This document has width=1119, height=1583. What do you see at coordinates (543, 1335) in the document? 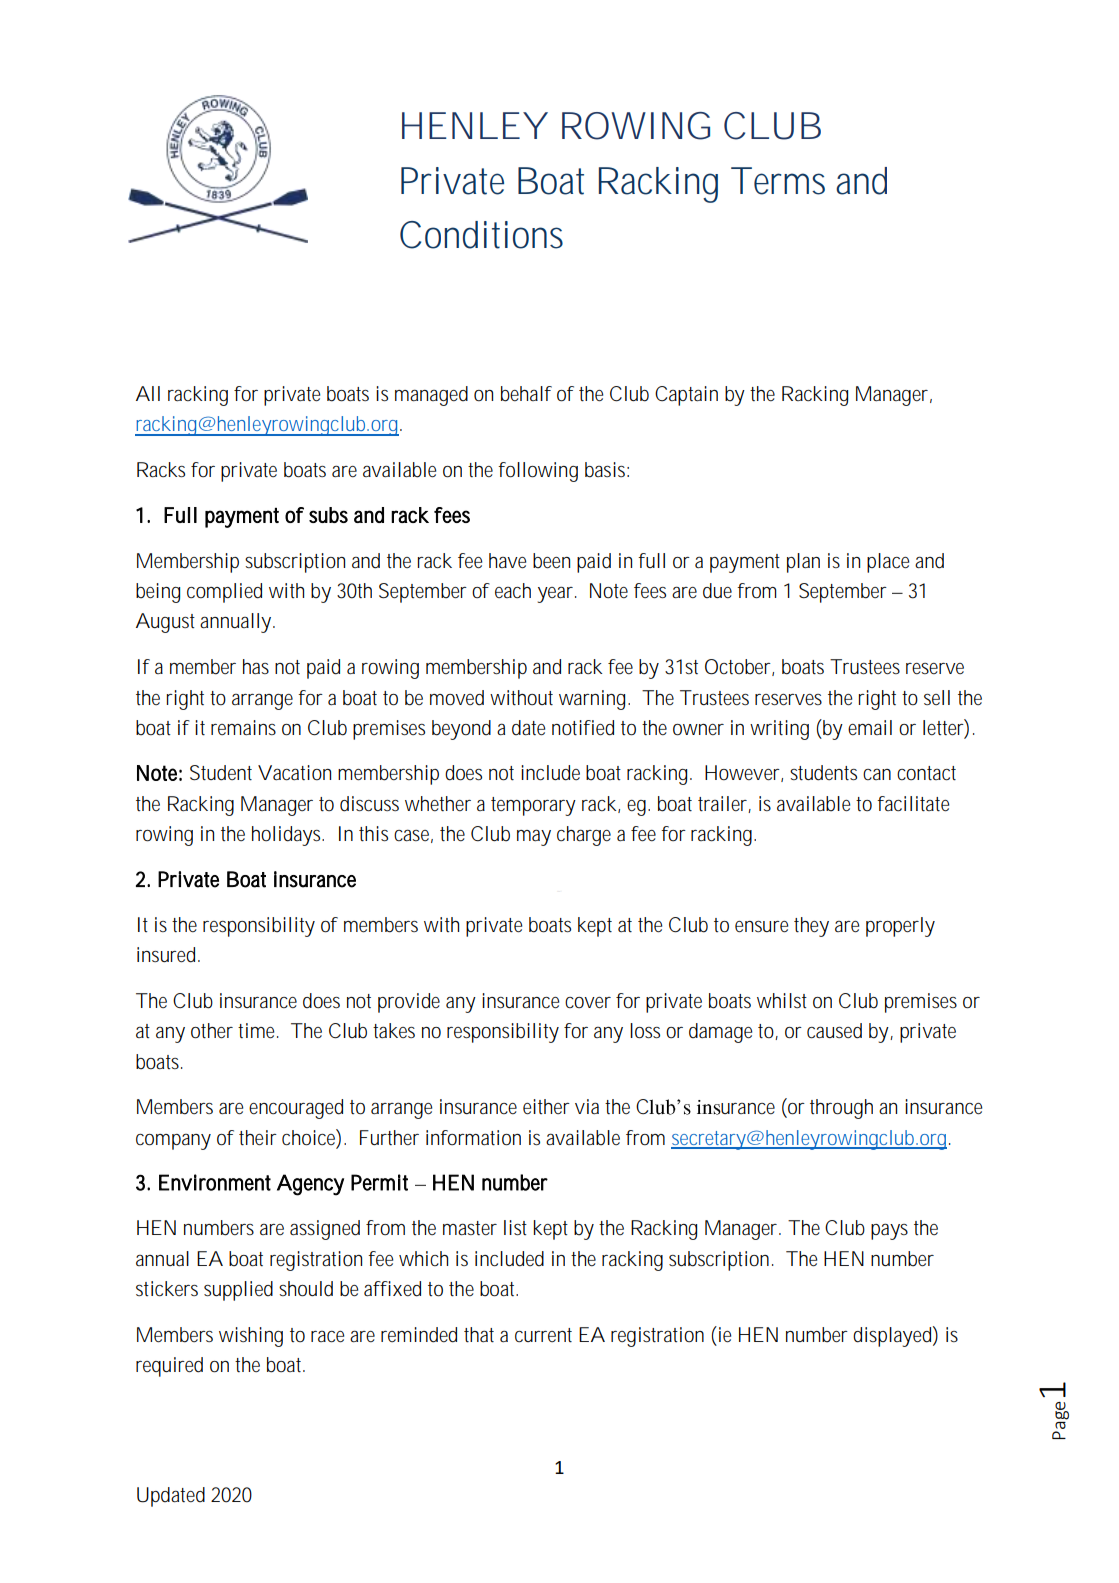
I see `current` at bounding box center [543, 1335].
